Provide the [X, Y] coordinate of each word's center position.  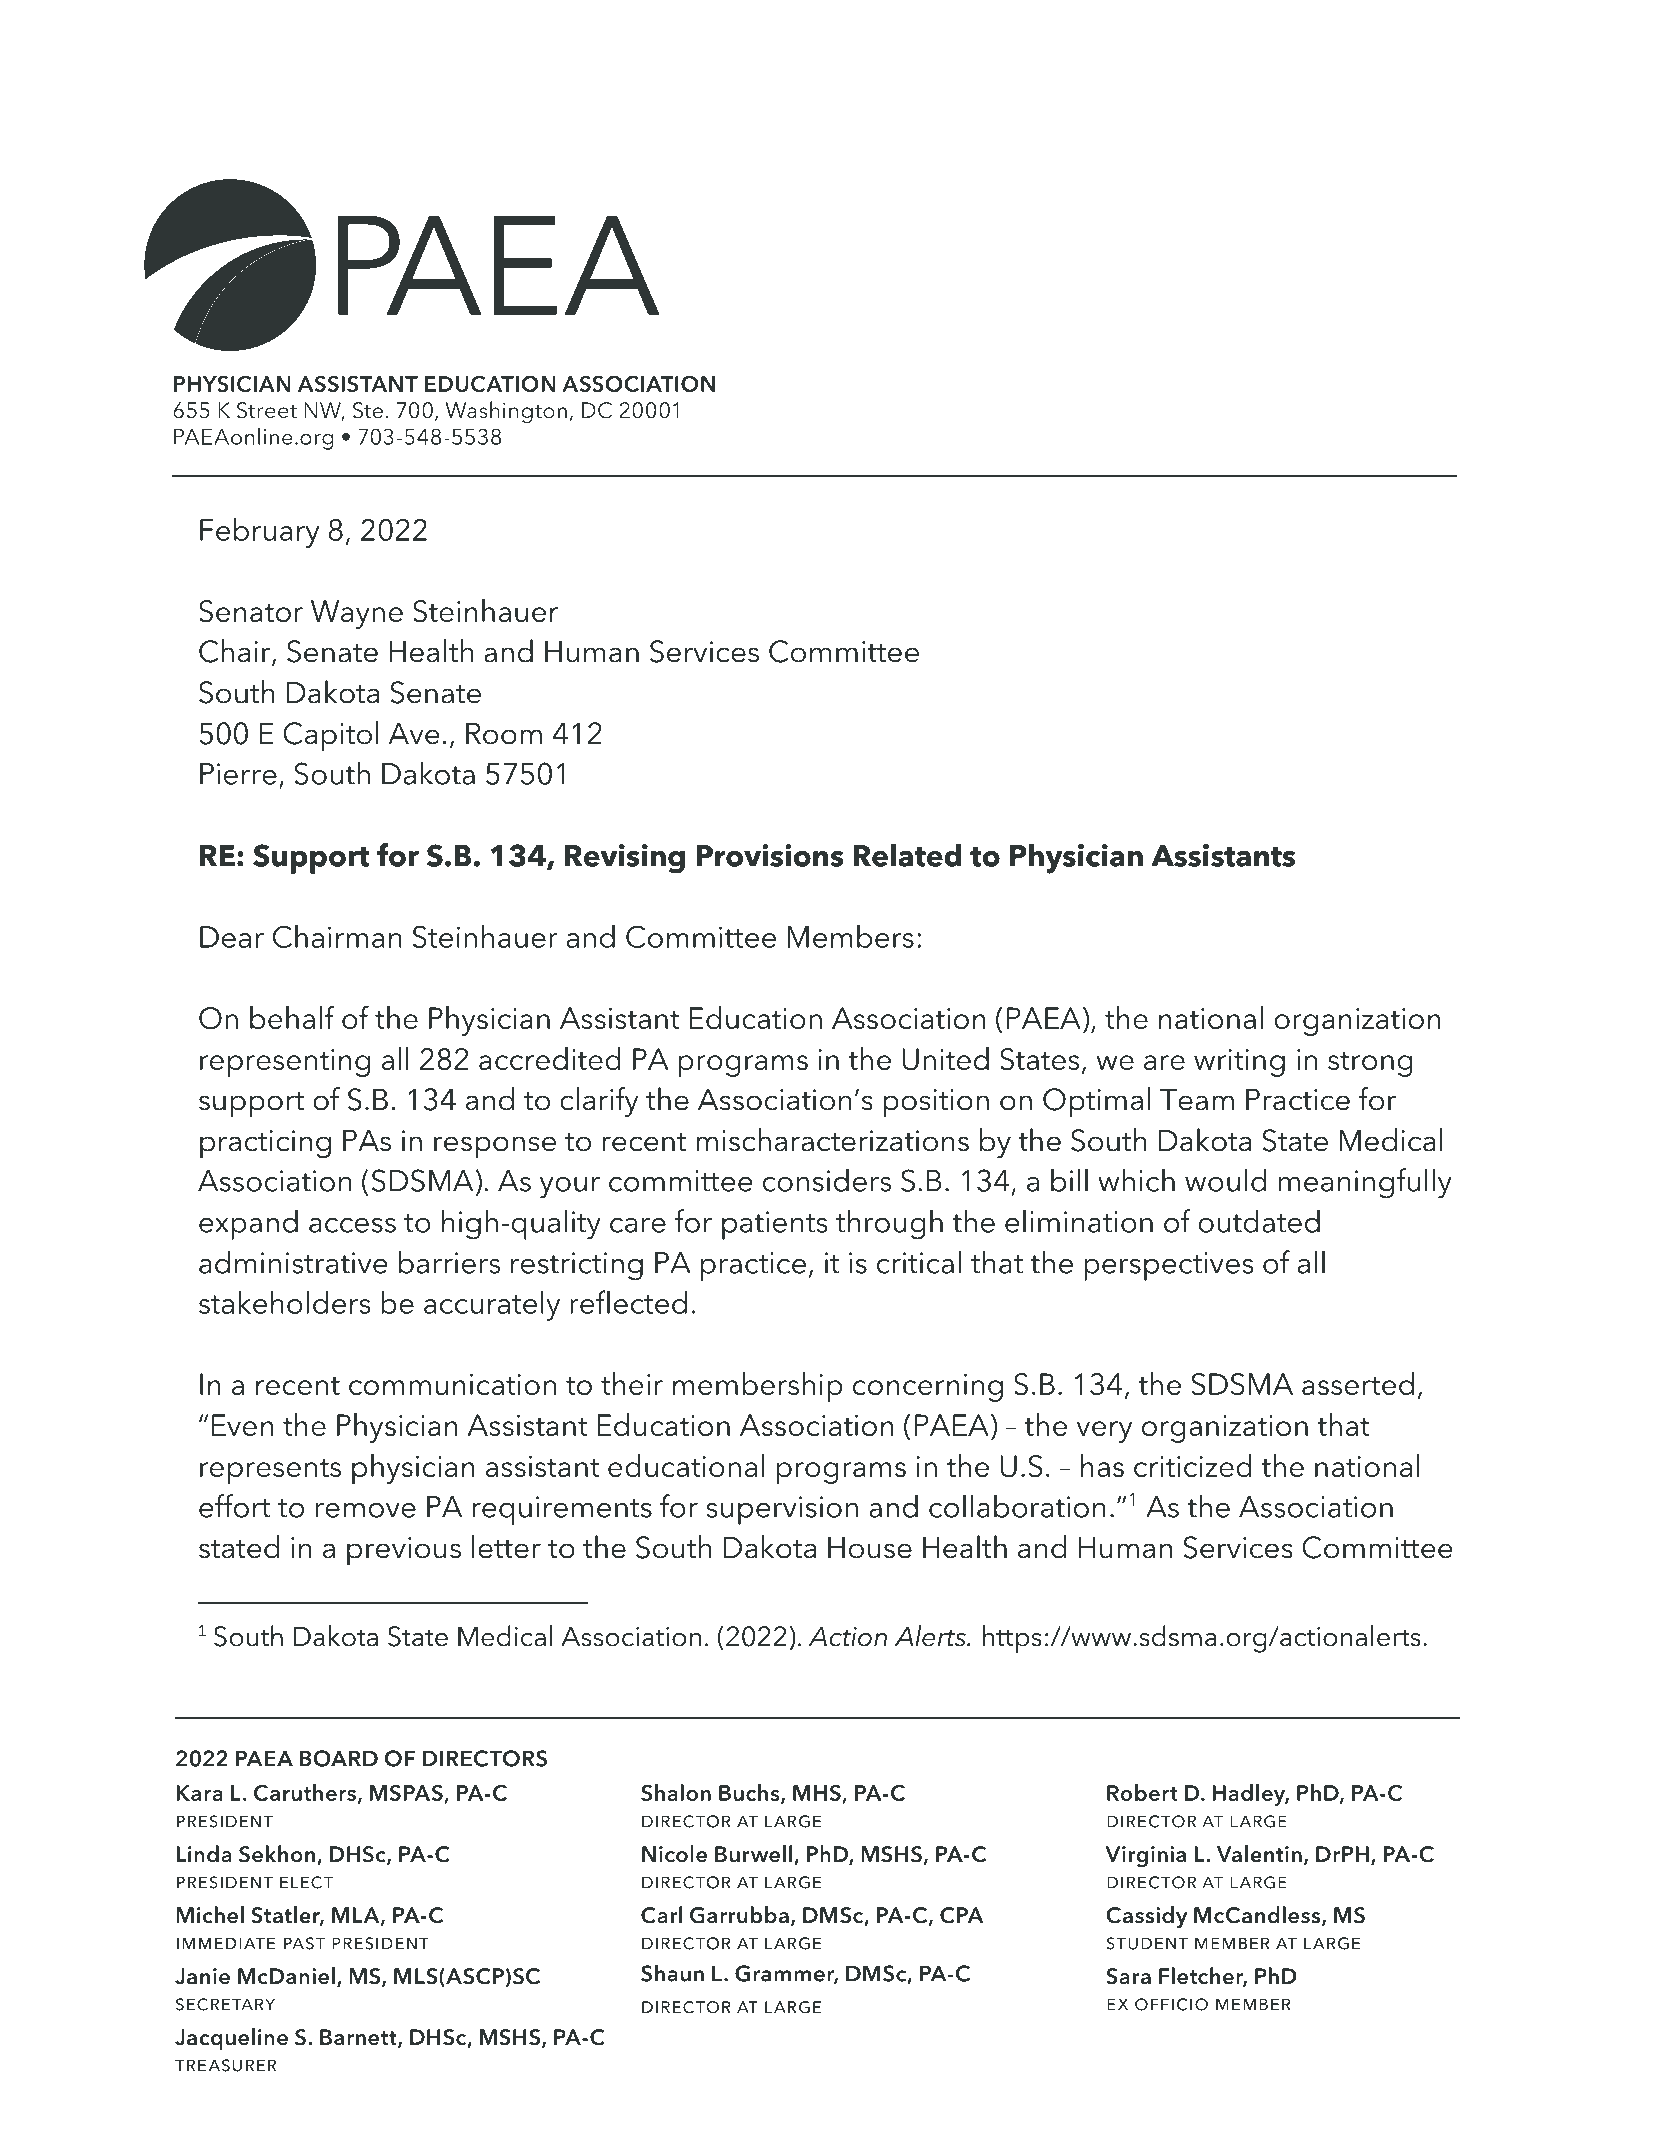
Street [267, 410]
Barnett [359, 2038]
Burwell [755, 1855]
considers [827, 1180]
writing [1239, 1063]
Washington [506, 412]
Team [1197, 1100]
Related [907, 855]
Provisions [769, 855]
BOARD [339, 1758]
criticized [1193, 1465]
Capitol [331, 736]
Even [243, 1425]
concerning [928, 1388]
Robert [1142, 1792]
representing [285, 1063]
